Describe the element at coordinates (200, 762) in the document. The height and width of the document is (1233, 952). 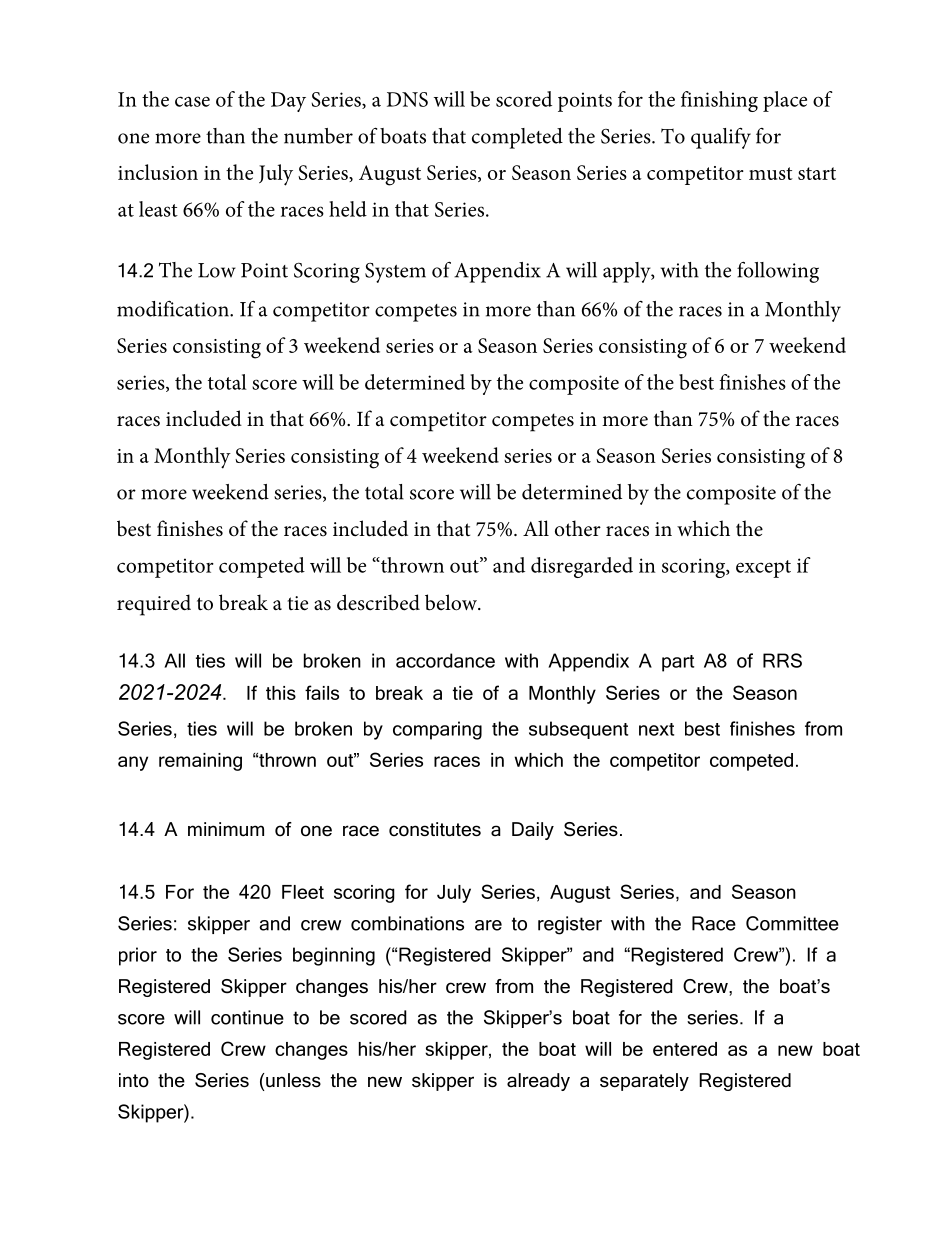
I see `remaining` at that location.
